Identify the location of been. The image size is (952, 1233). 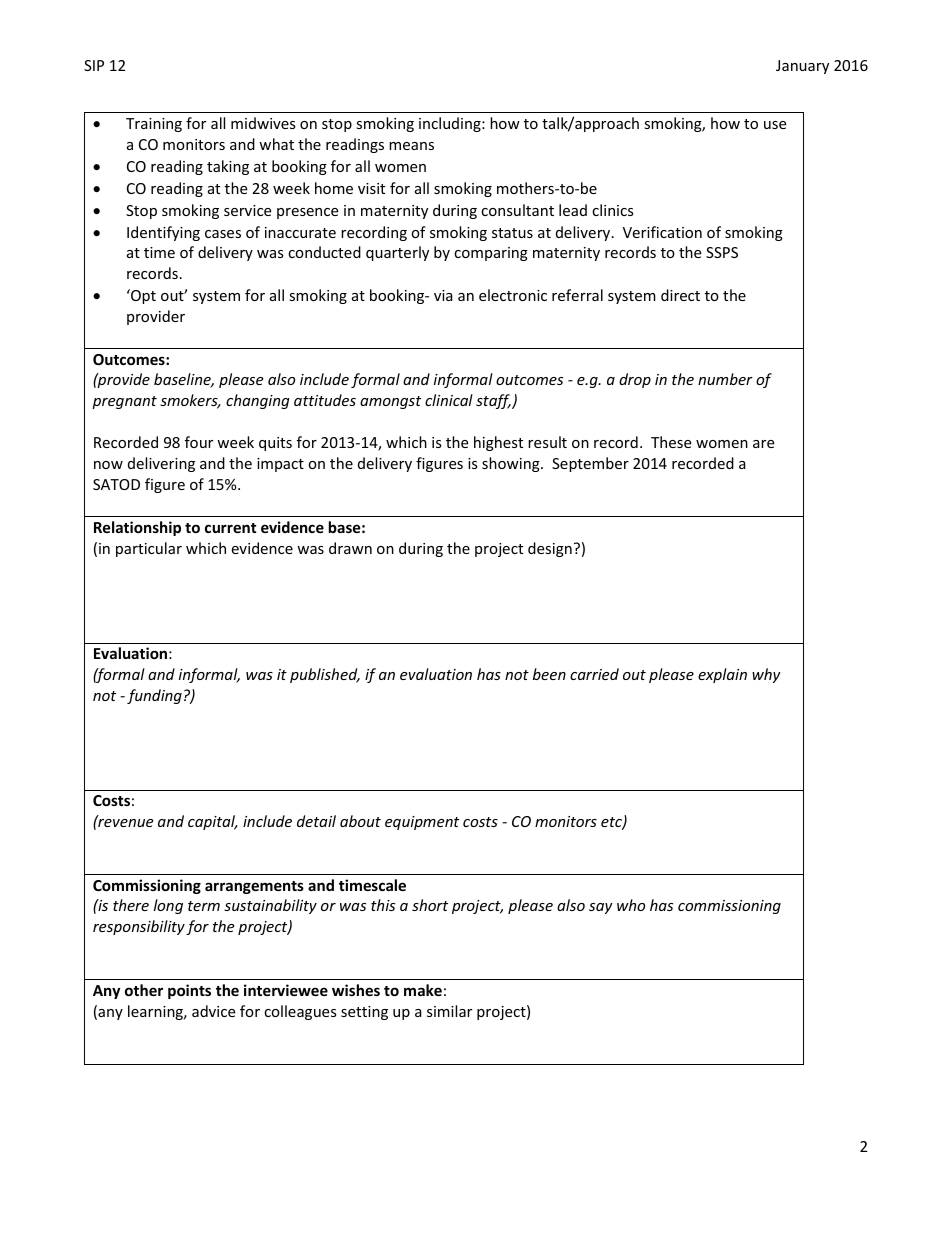
(549, 674).
